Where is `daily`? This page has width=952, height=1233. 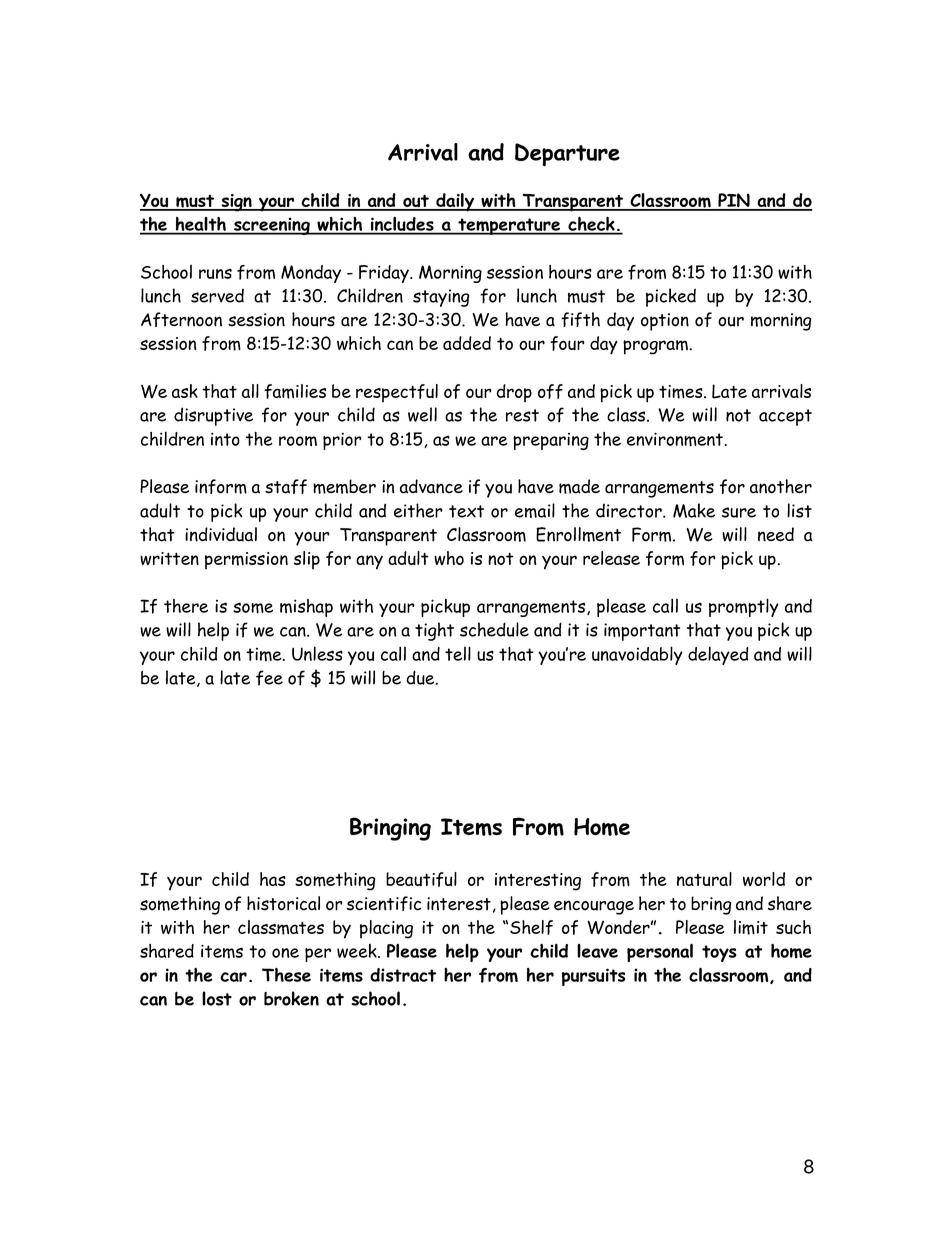 daily is located at coordinates (455, 202).
